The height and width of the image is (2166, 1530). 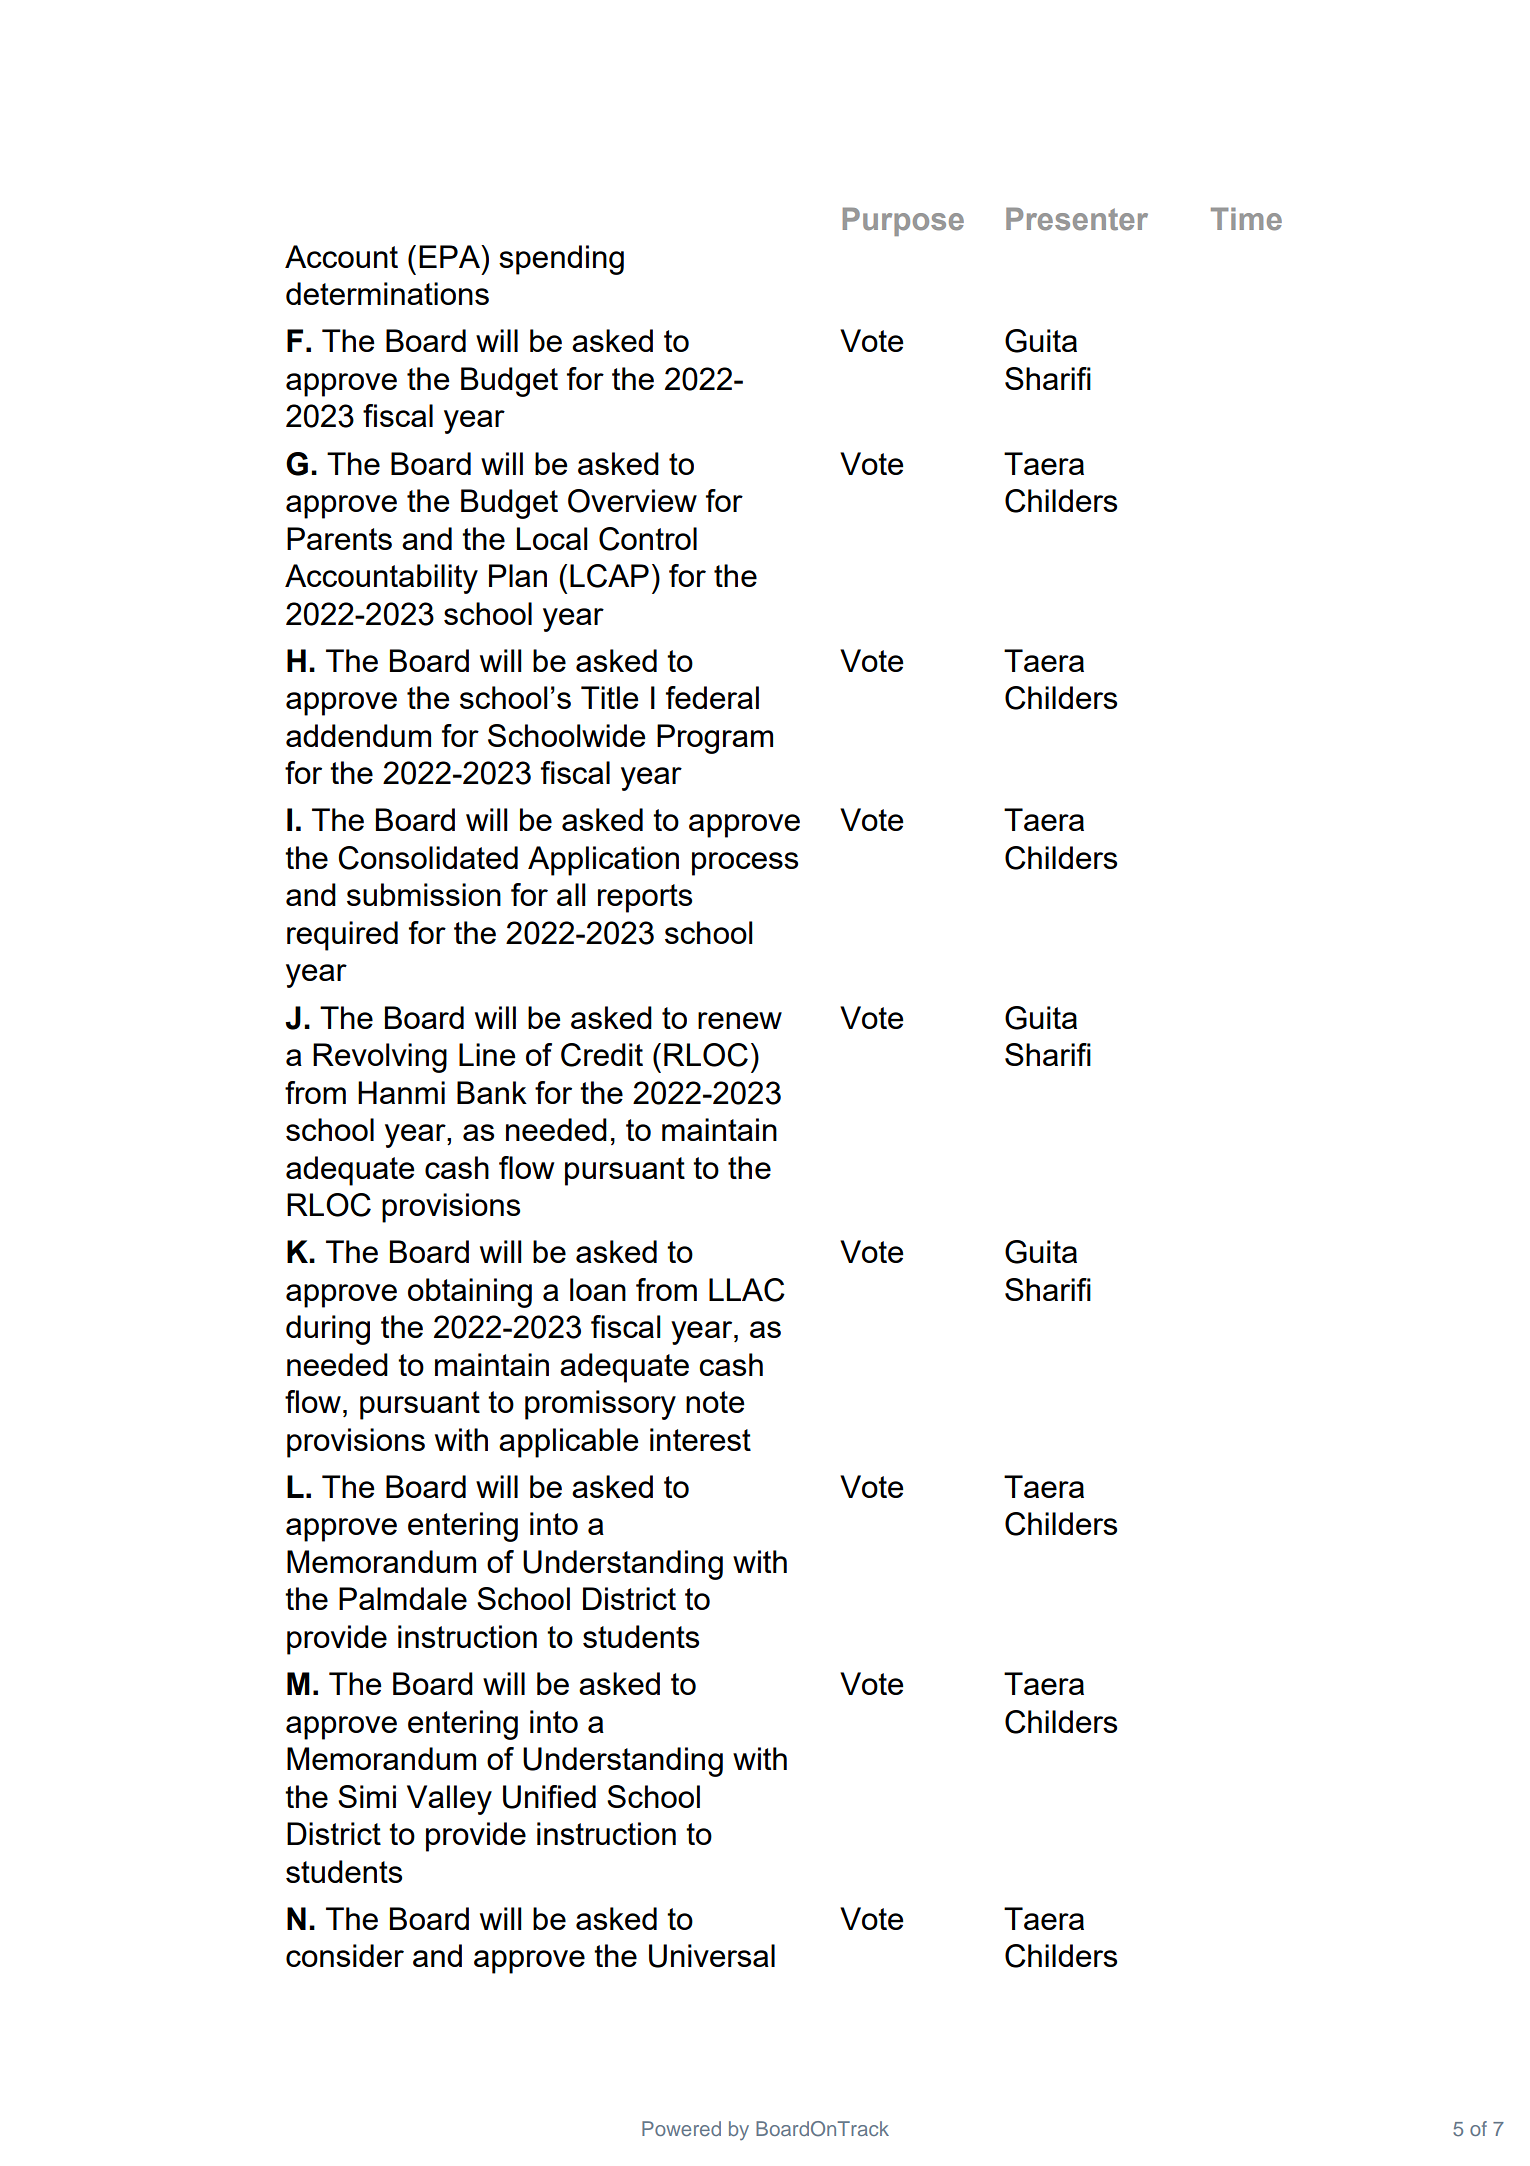 What do you see at coordinates (549, 1797) in the image?
I see `Unified` at bounding box center [549, 1797].
